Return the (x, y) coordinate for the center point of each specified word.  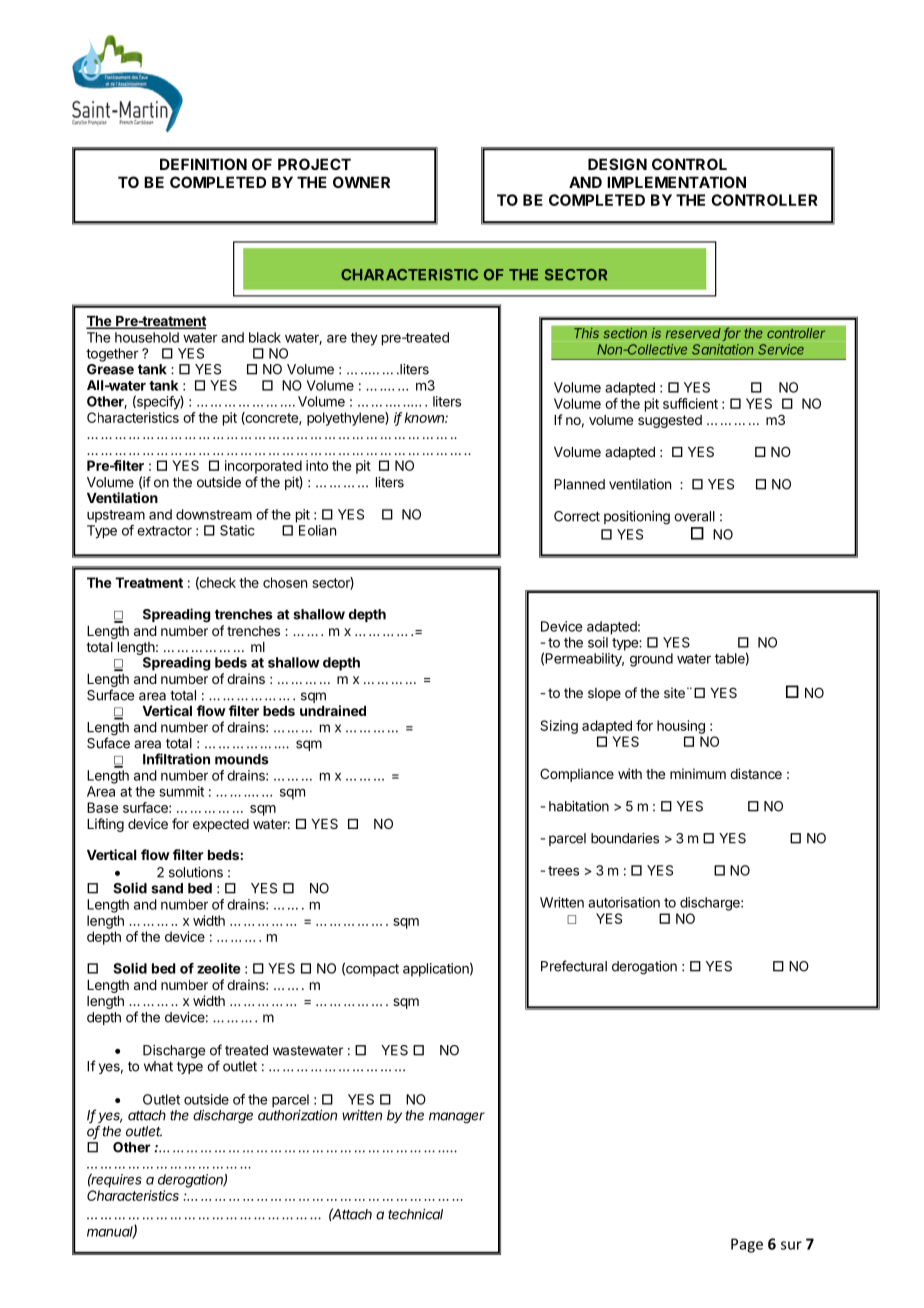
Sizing (559, 727)
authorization (297, 1115)
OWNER (361, 182)
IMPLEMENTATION (676, 182)
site (674, 692)
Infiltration (176, 759)
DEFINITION (203, 164)
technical (415, 1214)
